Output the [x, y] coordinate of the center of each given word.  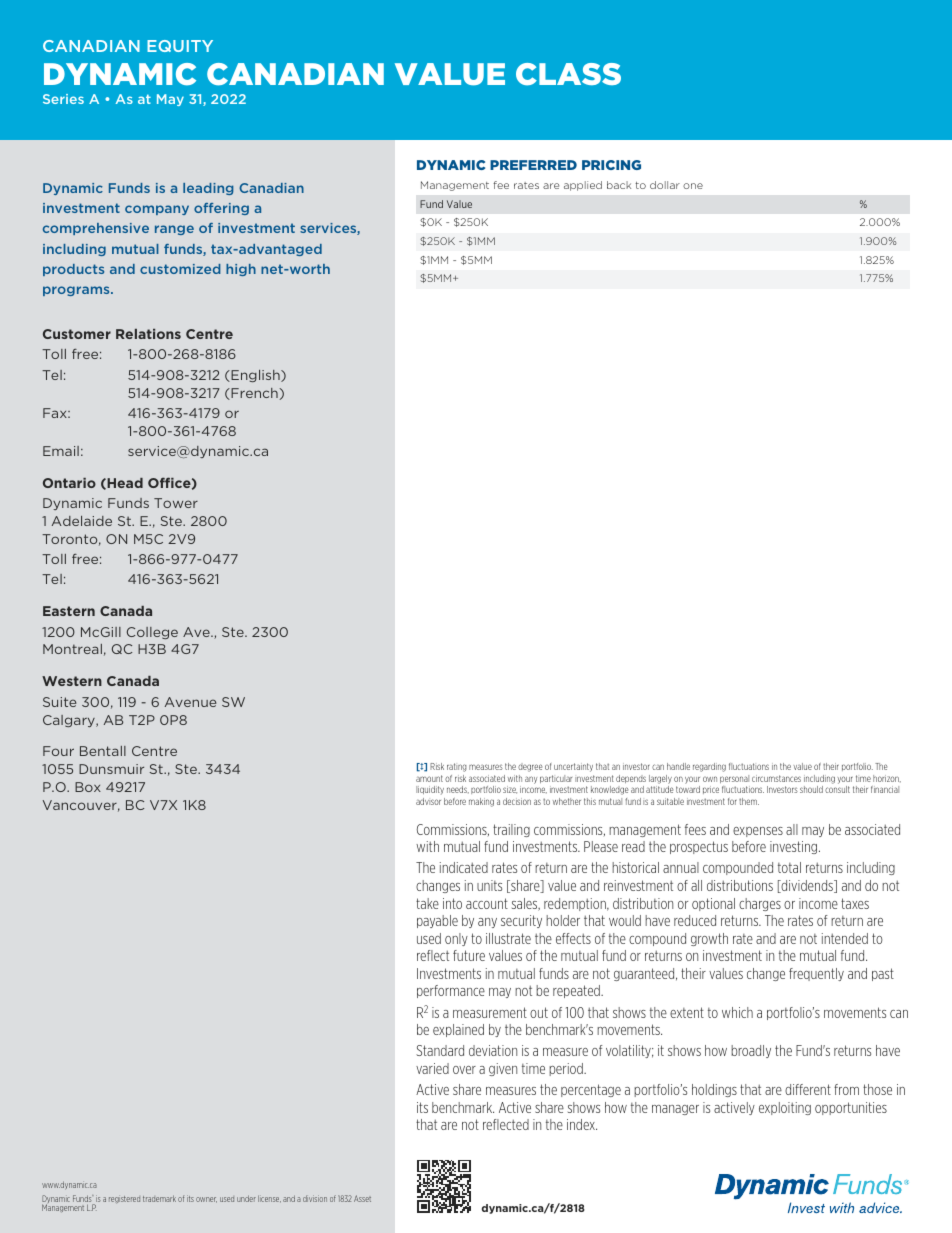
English [255, 376]
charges [760, 904]
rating [457, 767]
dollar [665, 185]
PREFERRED [533, 165]
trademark [159, 1198]
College [152, 633]
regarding [709, 767]
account [487, 903]
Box [88, 787]
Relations [148, 334]
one [693, 186]
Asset [362, 1198]
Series [63, 99]
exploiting [785, 1108]
